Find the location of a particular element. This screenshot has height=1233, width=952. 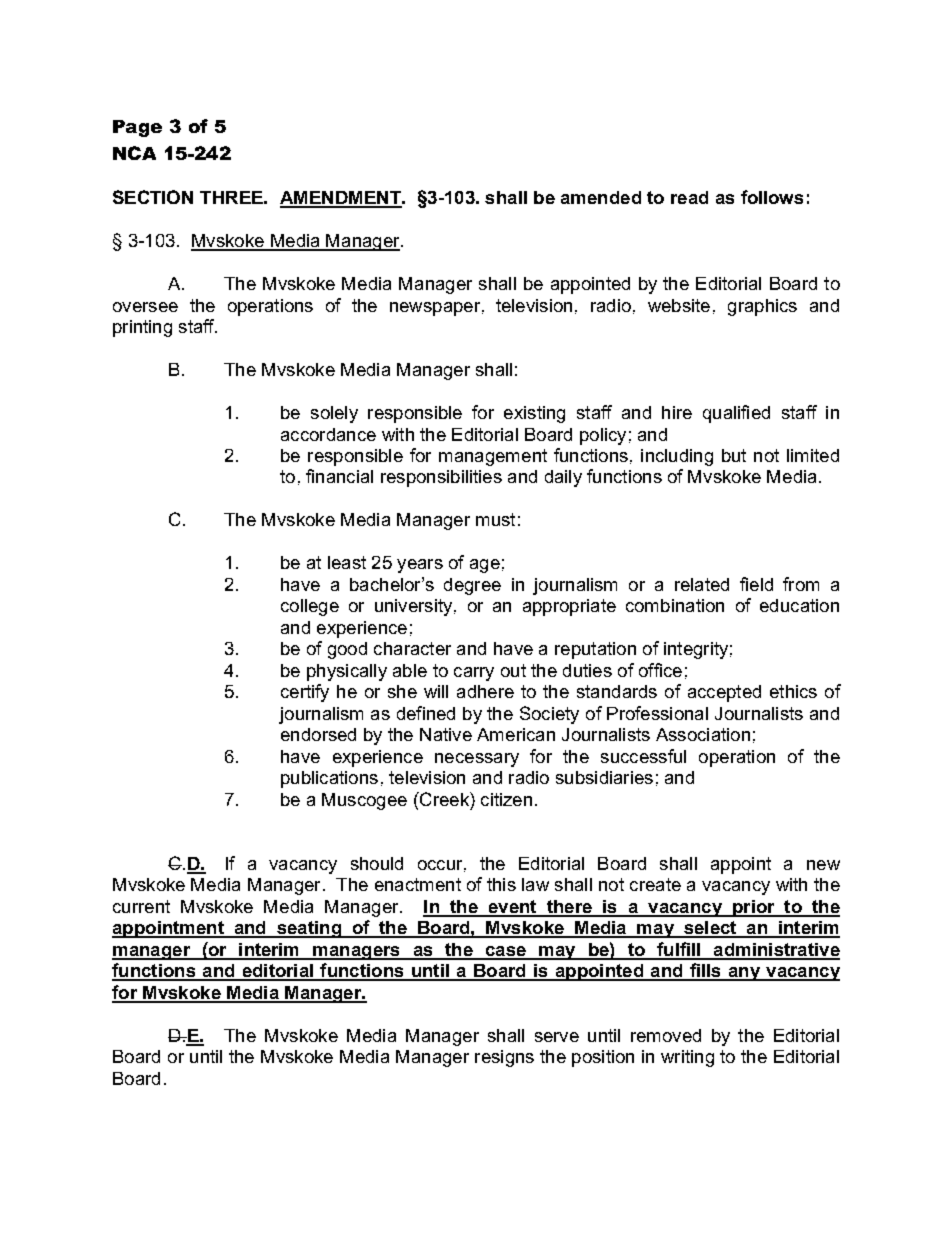

seating is located at coordinates (309, 929).
